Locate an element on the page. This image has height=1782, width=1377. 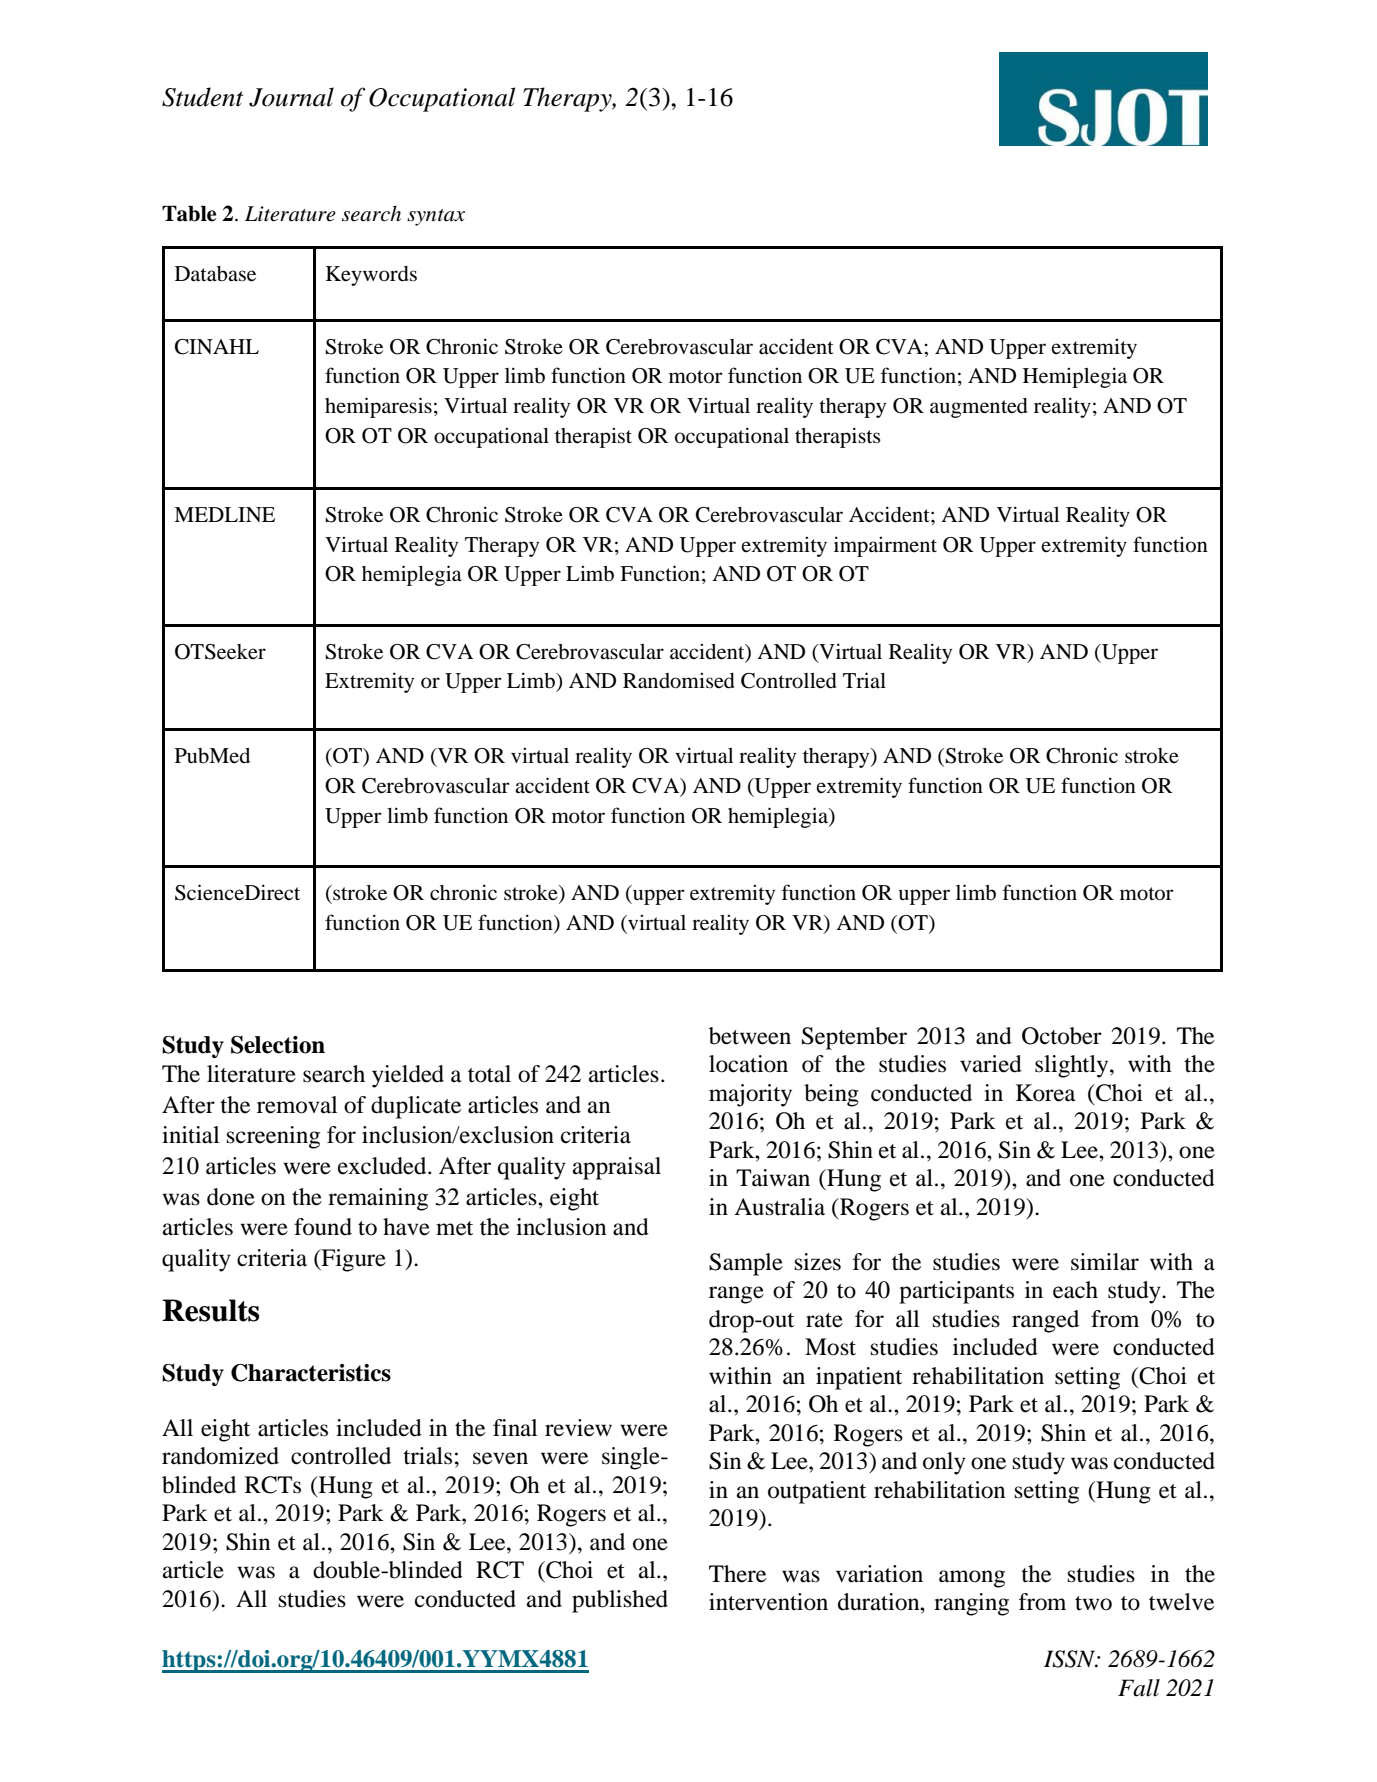
hemiparesis is located at coordinates (378, 407).
